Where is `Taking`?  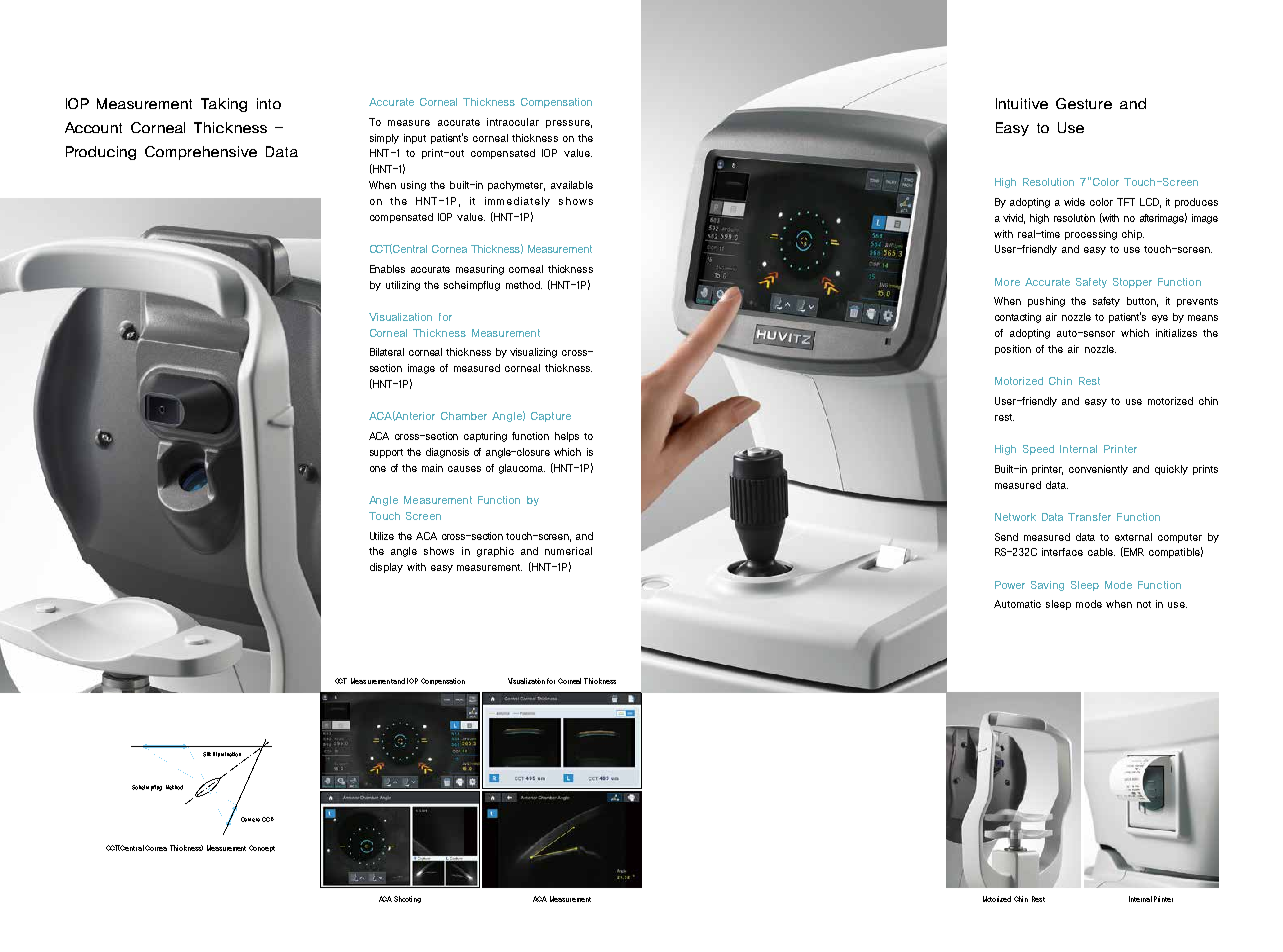 Taking is located at coordinates (224, 105).
